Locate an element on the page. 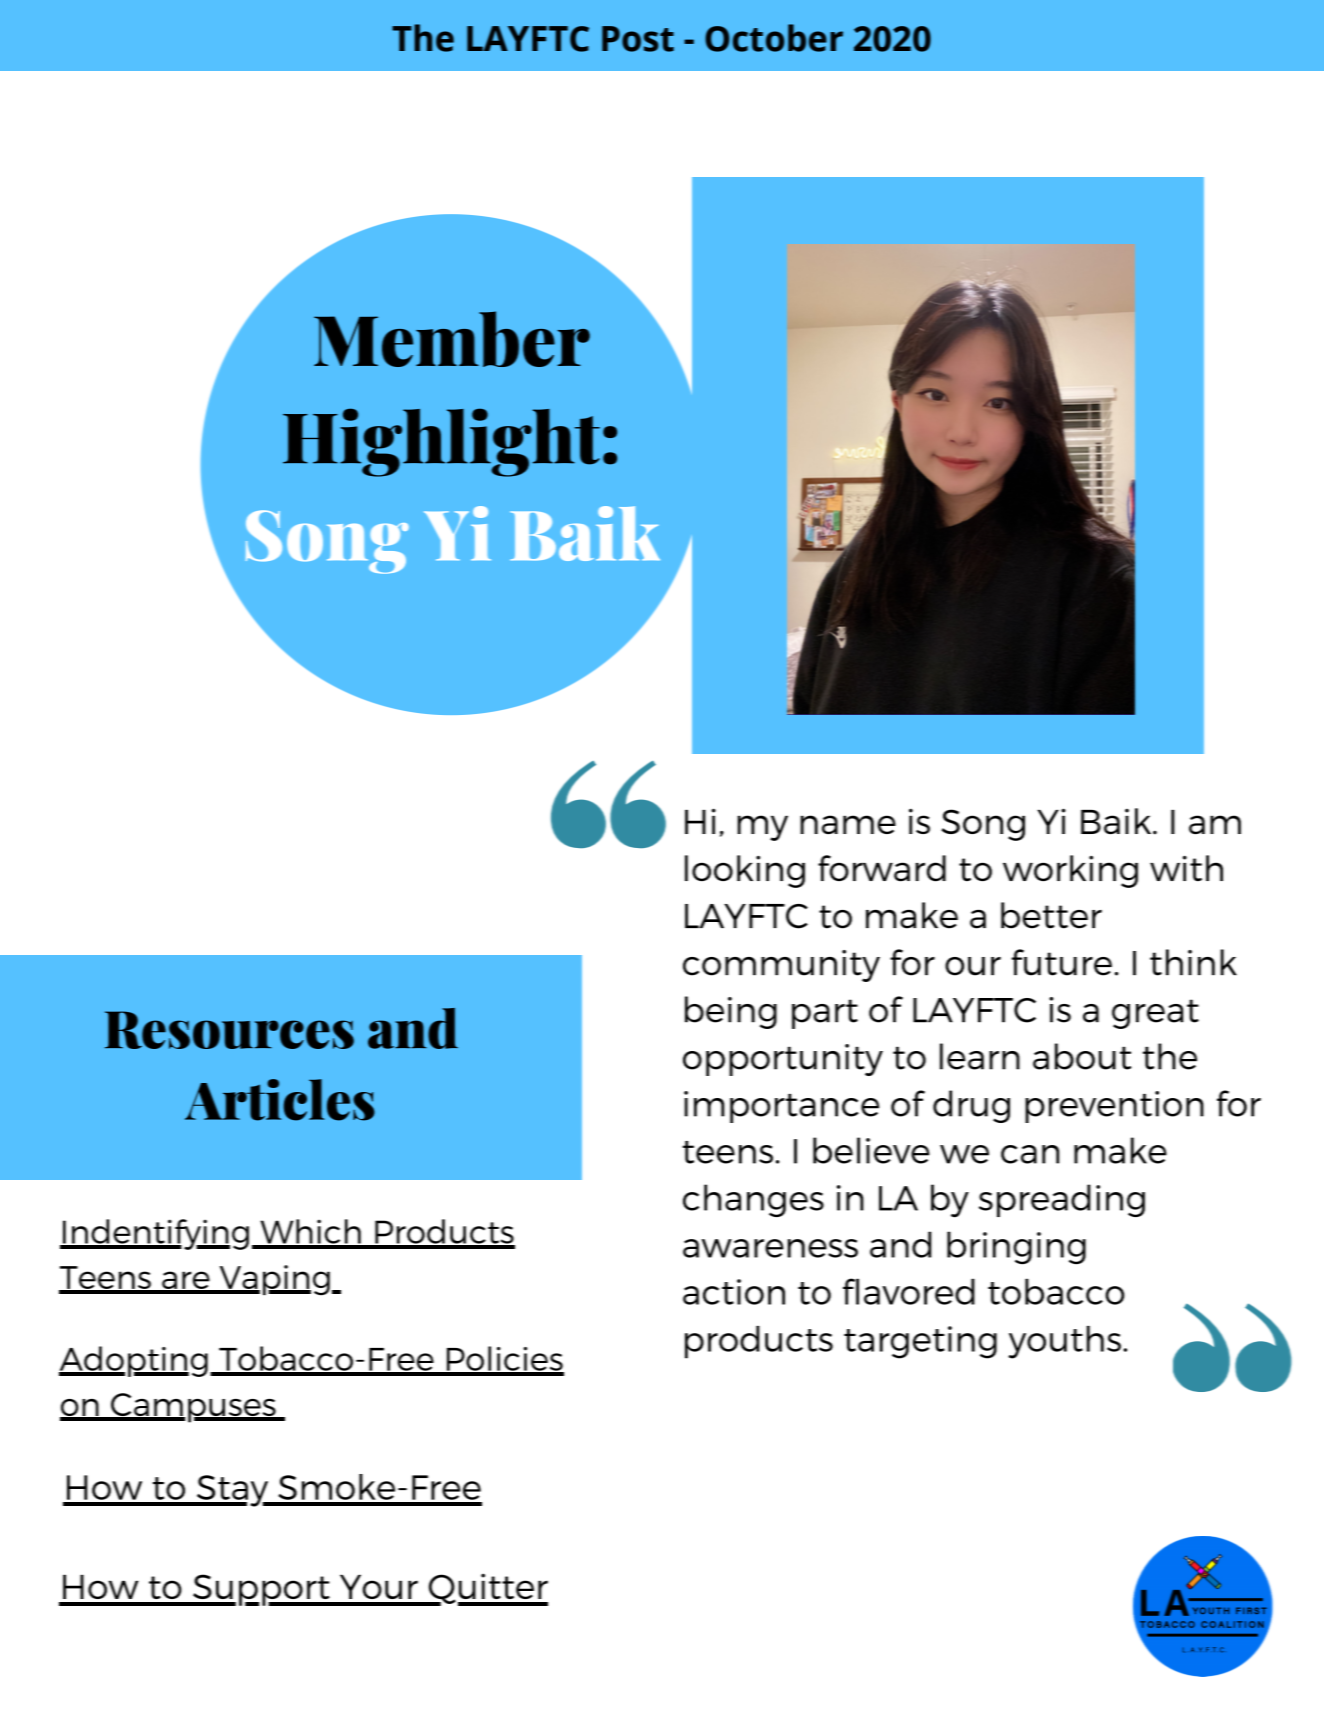 Image resolution: width=1324 pixels, height=1713 pixels. October is located at coordinates (774, 38).
